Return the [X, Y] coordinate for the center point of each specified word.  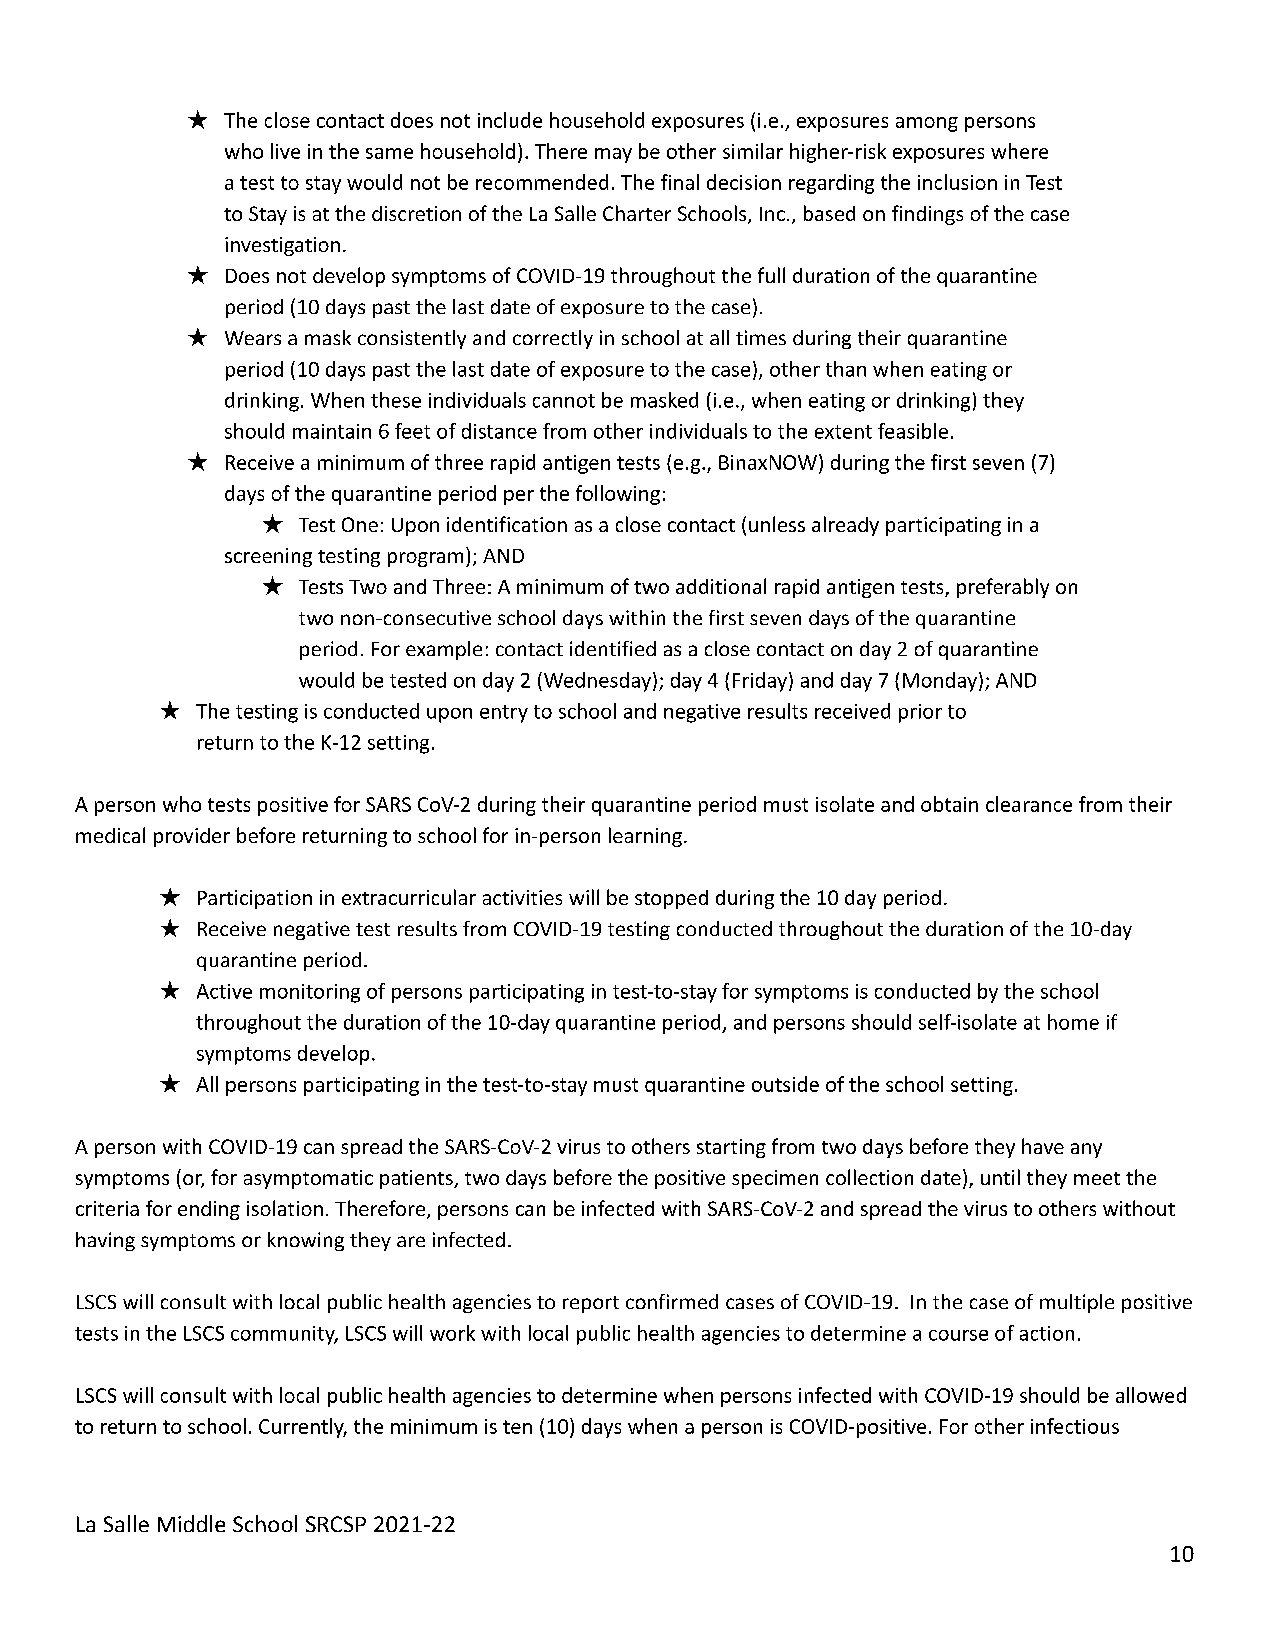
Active [224, 991]
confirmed [672, 1301]
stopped [671, 899]
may [613, 155]
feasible [913, 431]
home [1073, 1022]
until [1000, 1177]
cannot [564, 401]
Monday [940, 682]
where [1019, 151]
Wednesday [597, 682]
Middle [191, 1523]
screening [268, 557]
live [285, 151]
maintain [332, 431]
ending [209, 1210]
